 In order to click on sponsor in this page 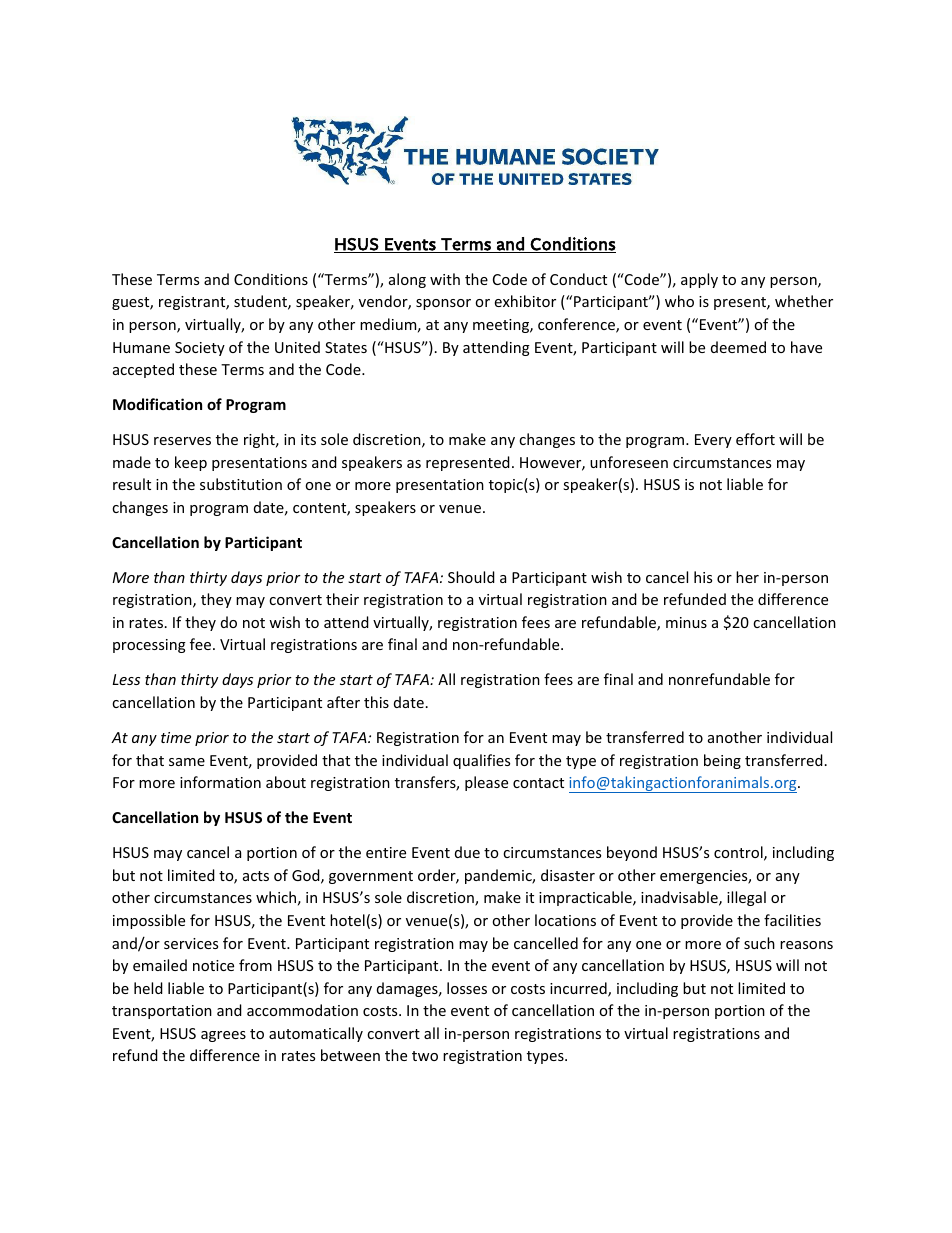, I will do `click(443, 304)`.
